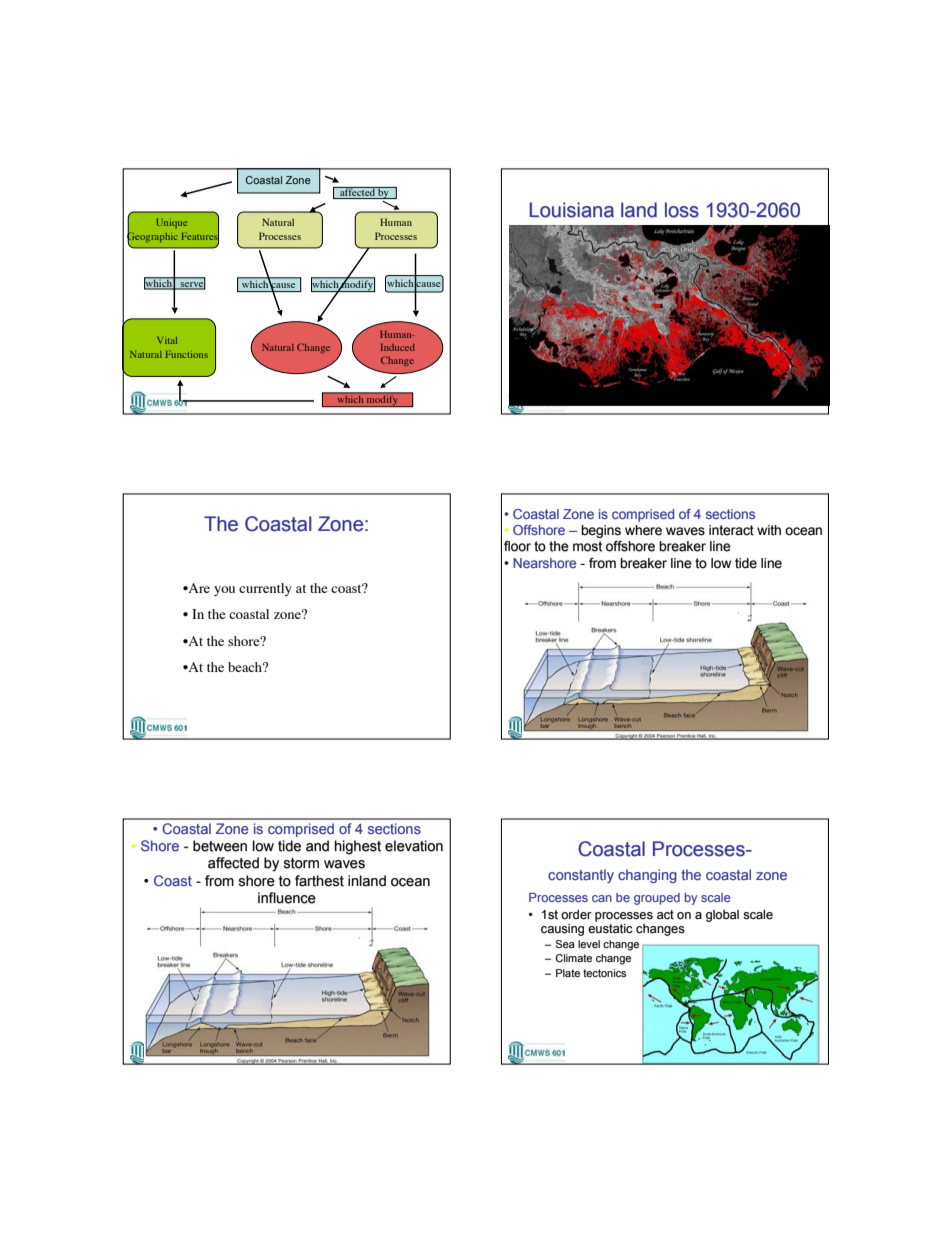 This screenshot has width=952, height=1233. I want to click on most, so click(587, 546).
